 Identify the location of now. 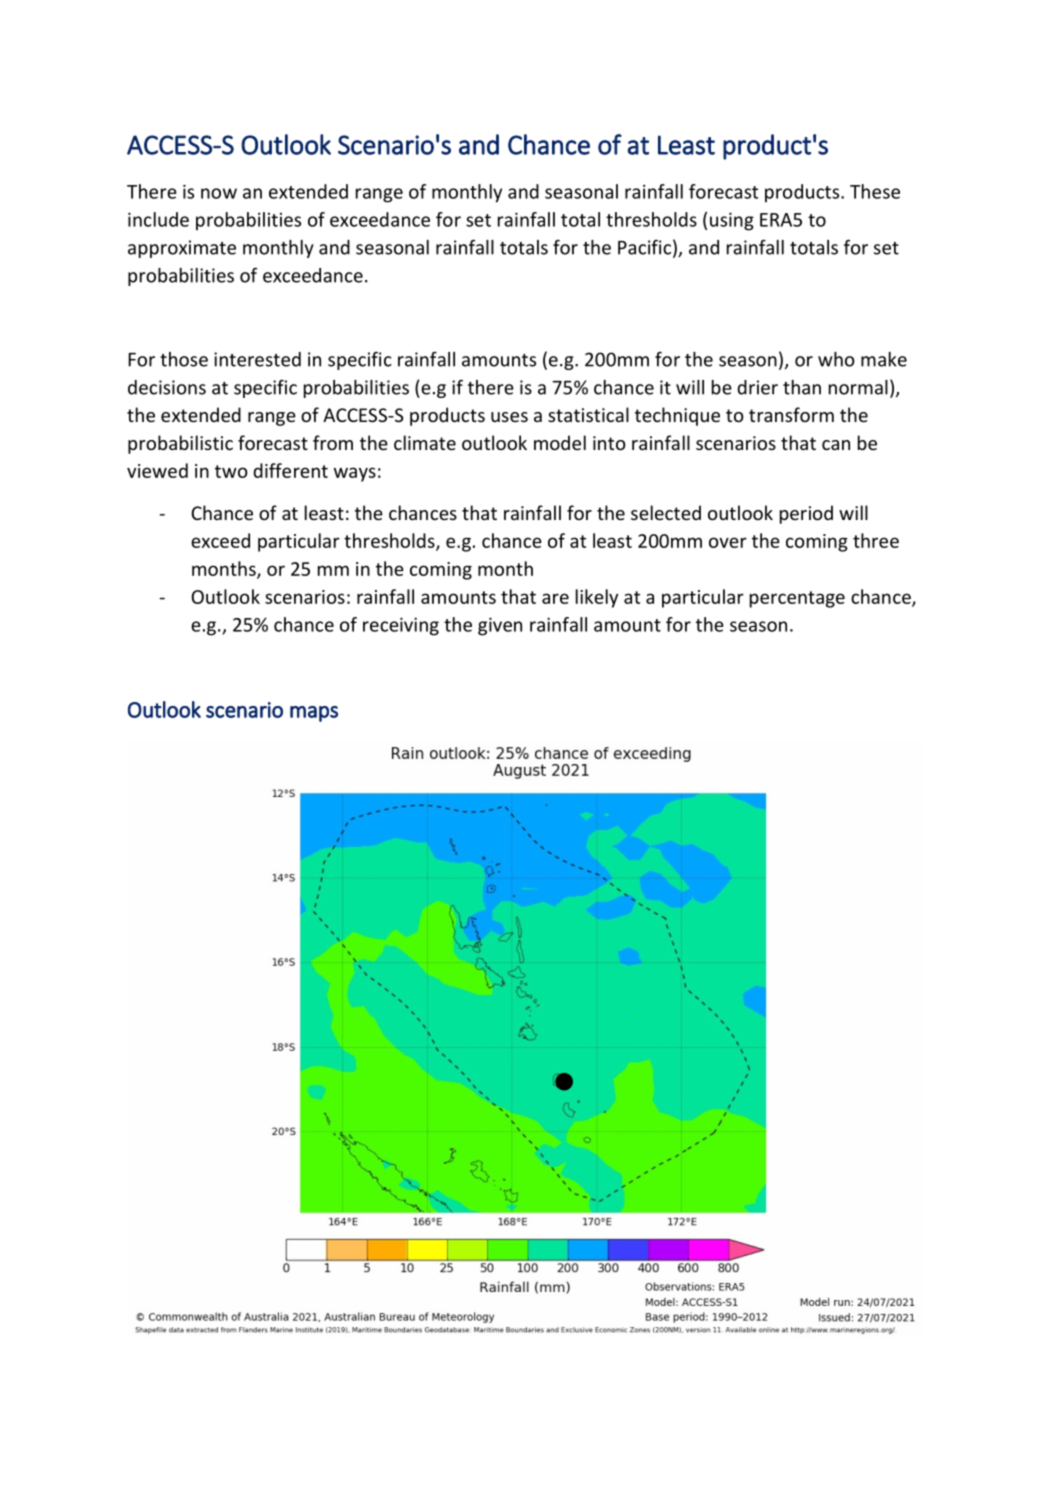
(219, 193).
